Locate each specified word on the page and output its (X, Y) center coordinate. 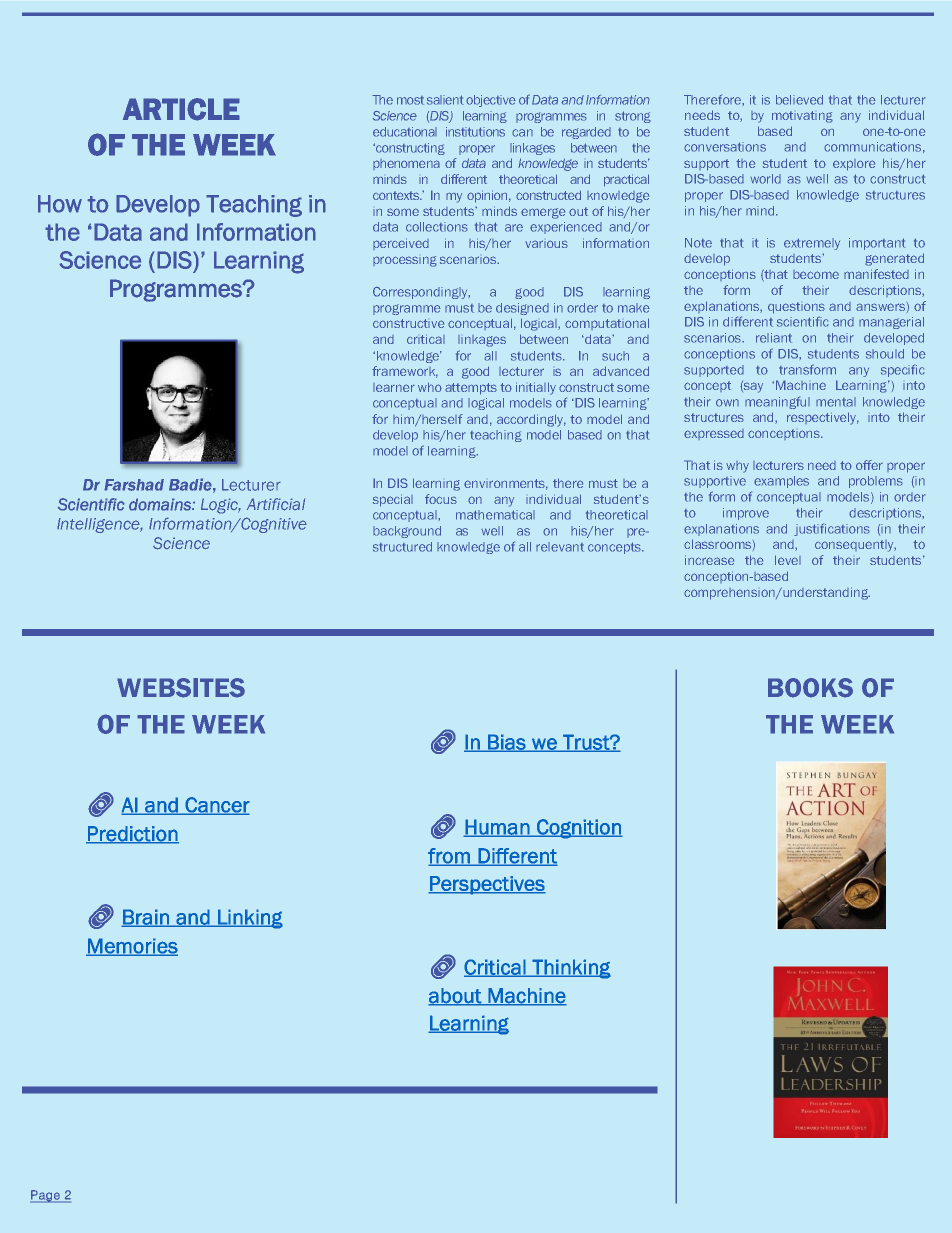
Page (46, 1196)
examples (781, 482)
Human (497, 828)
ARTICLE (181, 109)
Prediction (132, 835)
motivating (802, 117)
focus (441, 499)
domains (161, 504)
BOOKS (810, 688)
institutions (475, 132)
